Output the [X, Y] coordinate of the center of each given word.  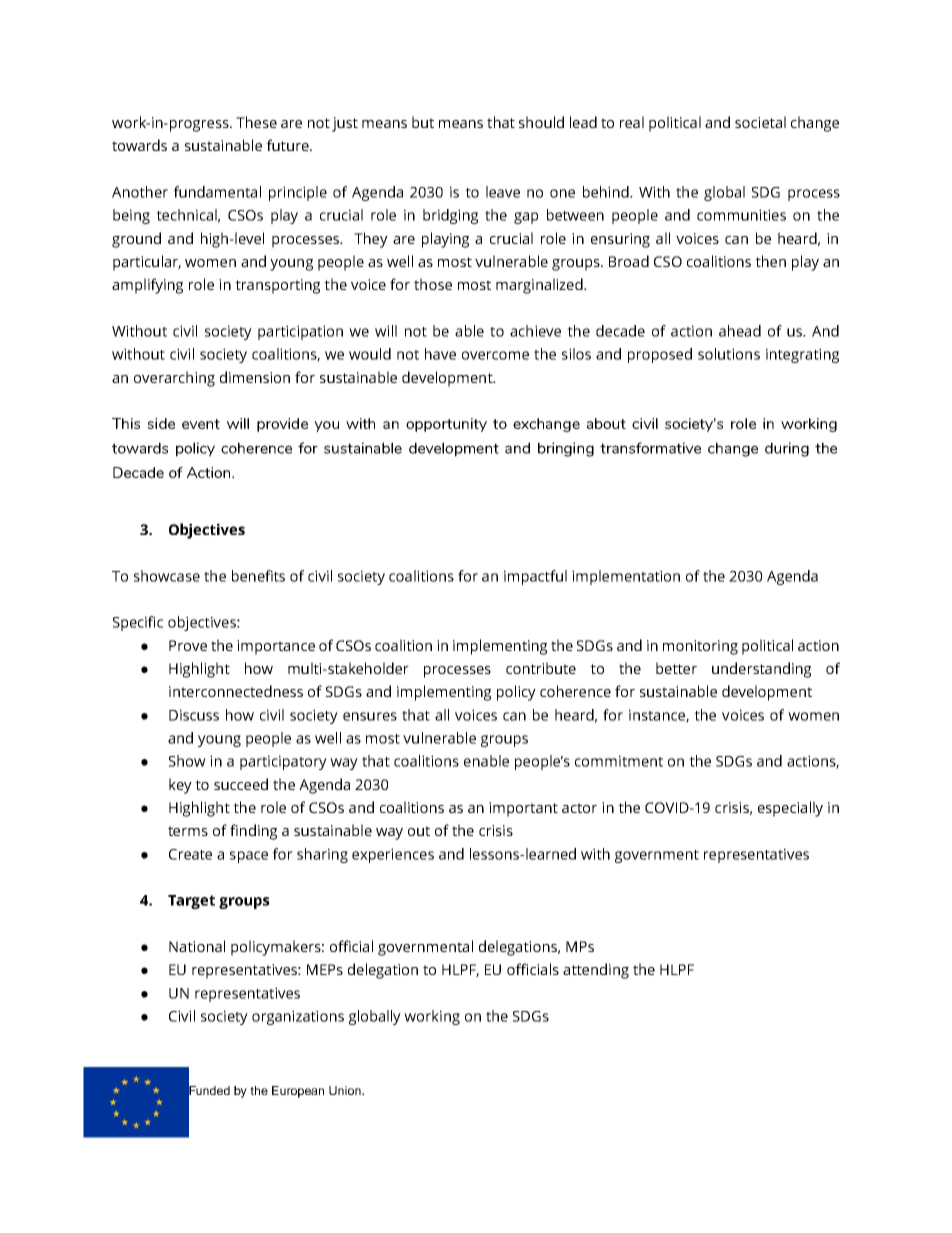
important [523, 809]
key [180, 786]
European [298, 1092]
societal [760, 122]
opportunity [446, 425]
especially [790, 809]
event [201, 424]
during [787, 449]
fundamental [217, 192]
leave [503, 192]
